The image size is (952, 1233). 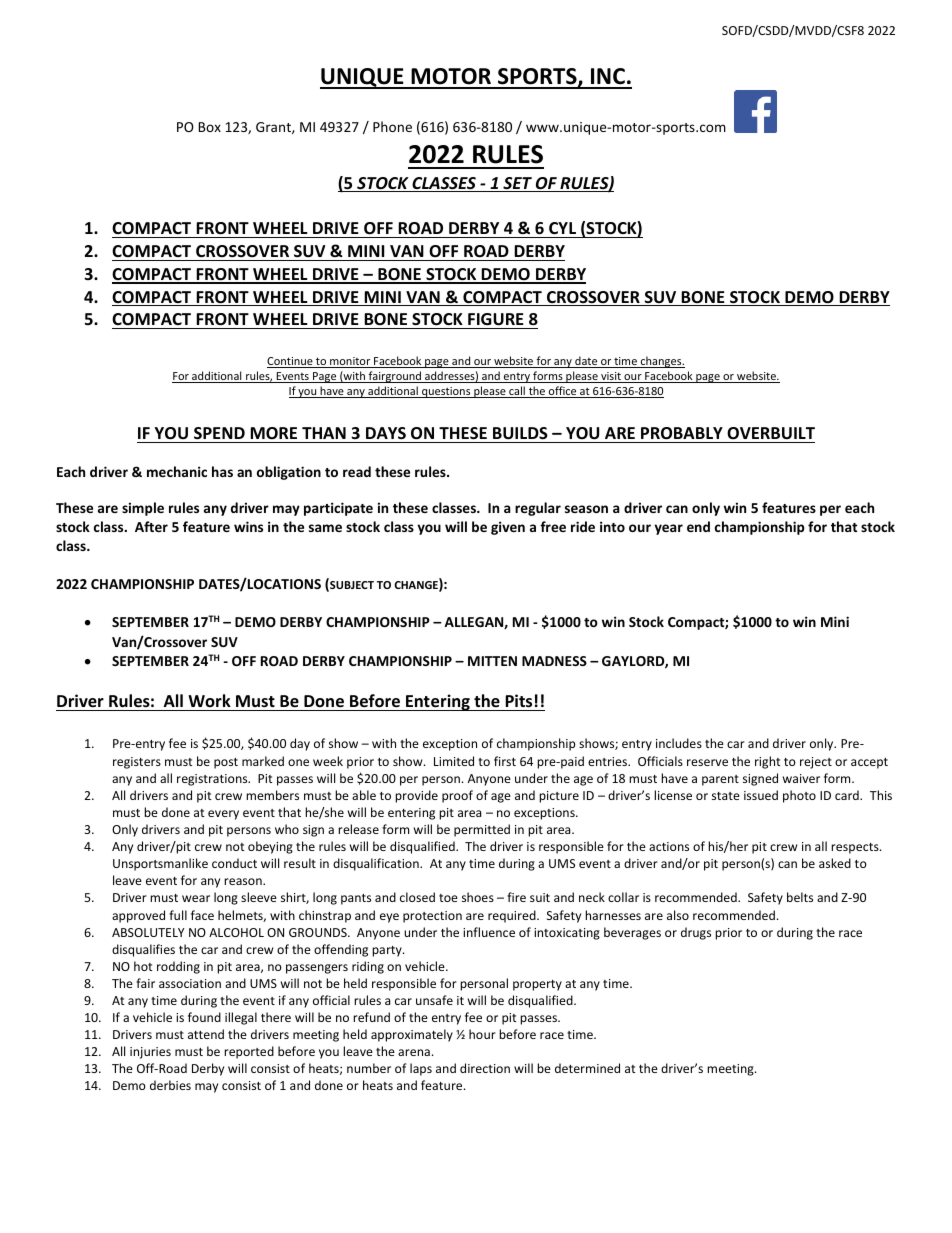 What do you see at coordinates (209, 127) in the document?
I see `Box` at bounding box center [209, 127].
